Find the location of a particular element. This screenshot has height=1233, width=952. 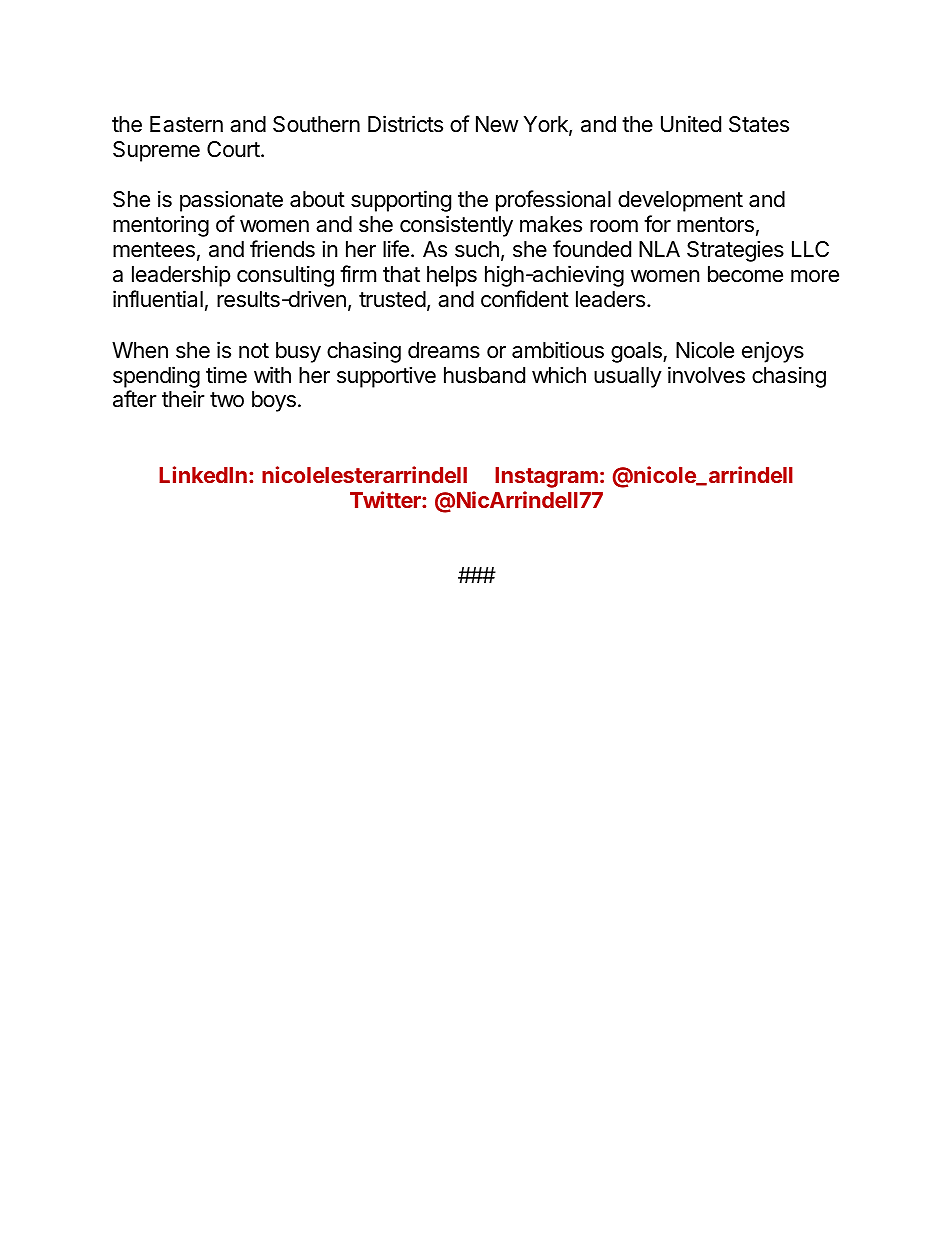

involves is located at coordinates (706, 375).
